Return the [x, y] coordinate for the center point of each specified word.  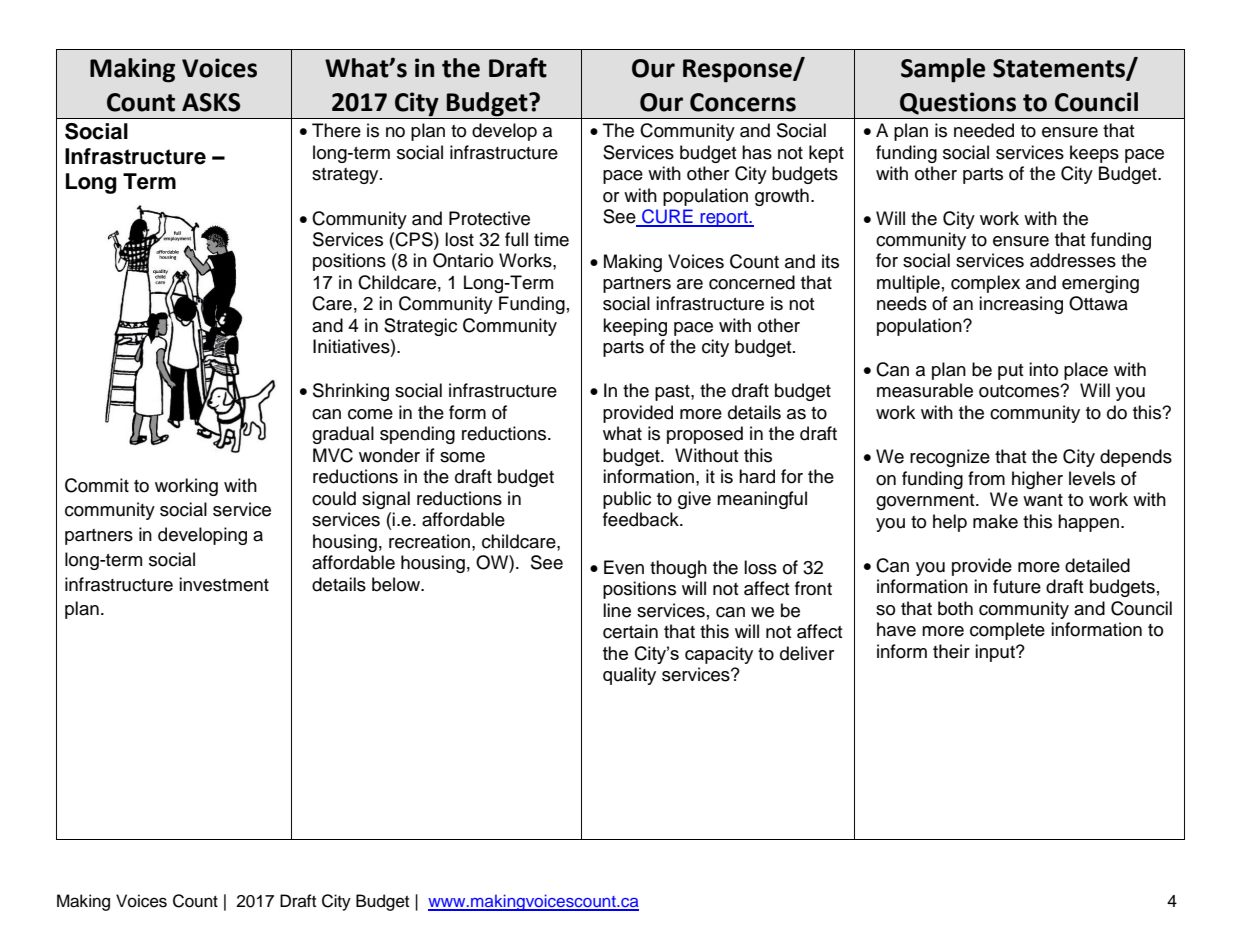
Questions [958, 103]
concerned [752, 282]
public [627, 500]
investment [224, 584]
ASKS [211, 102]
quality [629, 676]
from [986, 478]
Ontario [463, 260]
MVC [333, 455]
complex [985, 284]
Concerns [743, 102]
